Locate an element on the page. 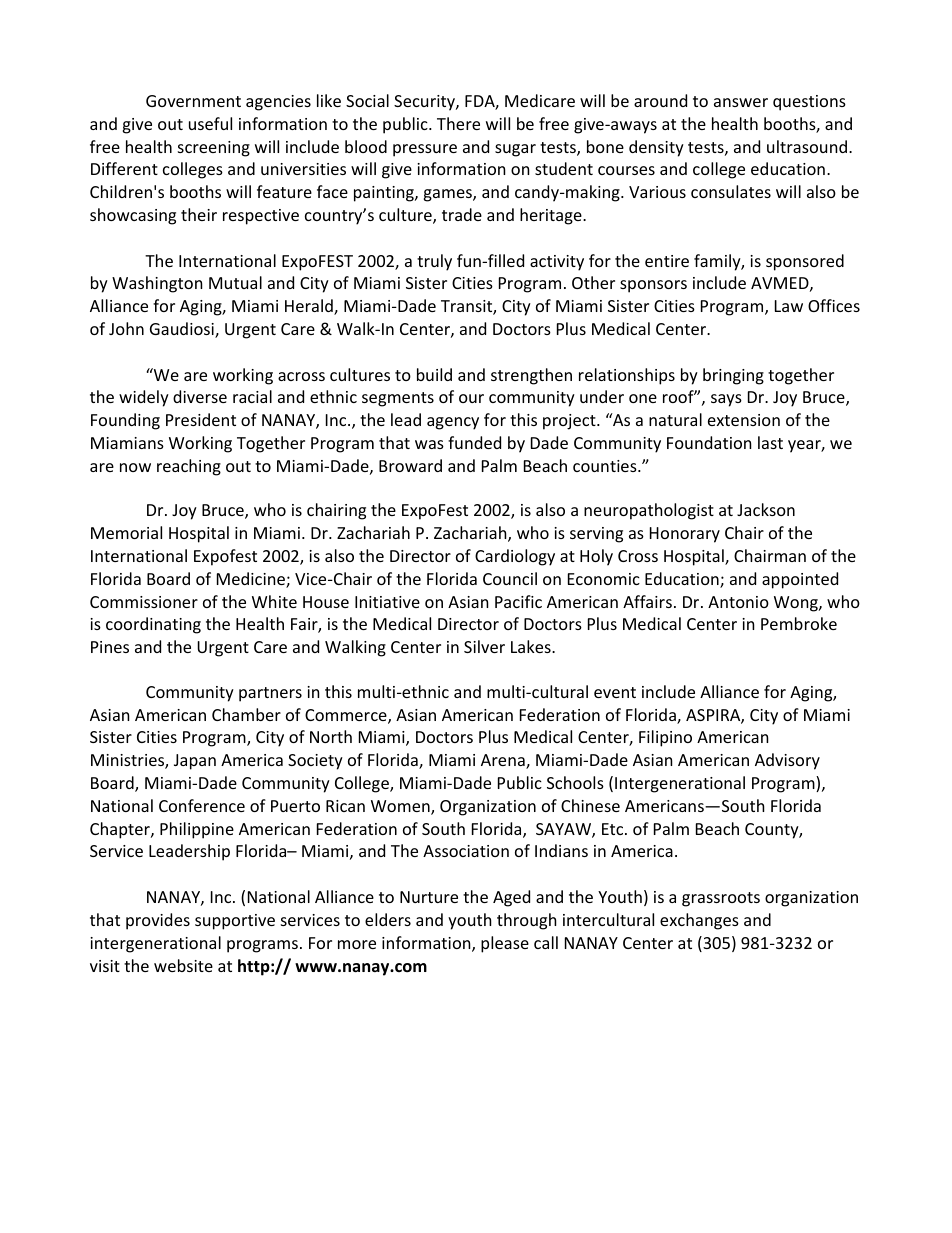 This document has width=952, height=1233. Jackson is located at coordinates (766, 509).
